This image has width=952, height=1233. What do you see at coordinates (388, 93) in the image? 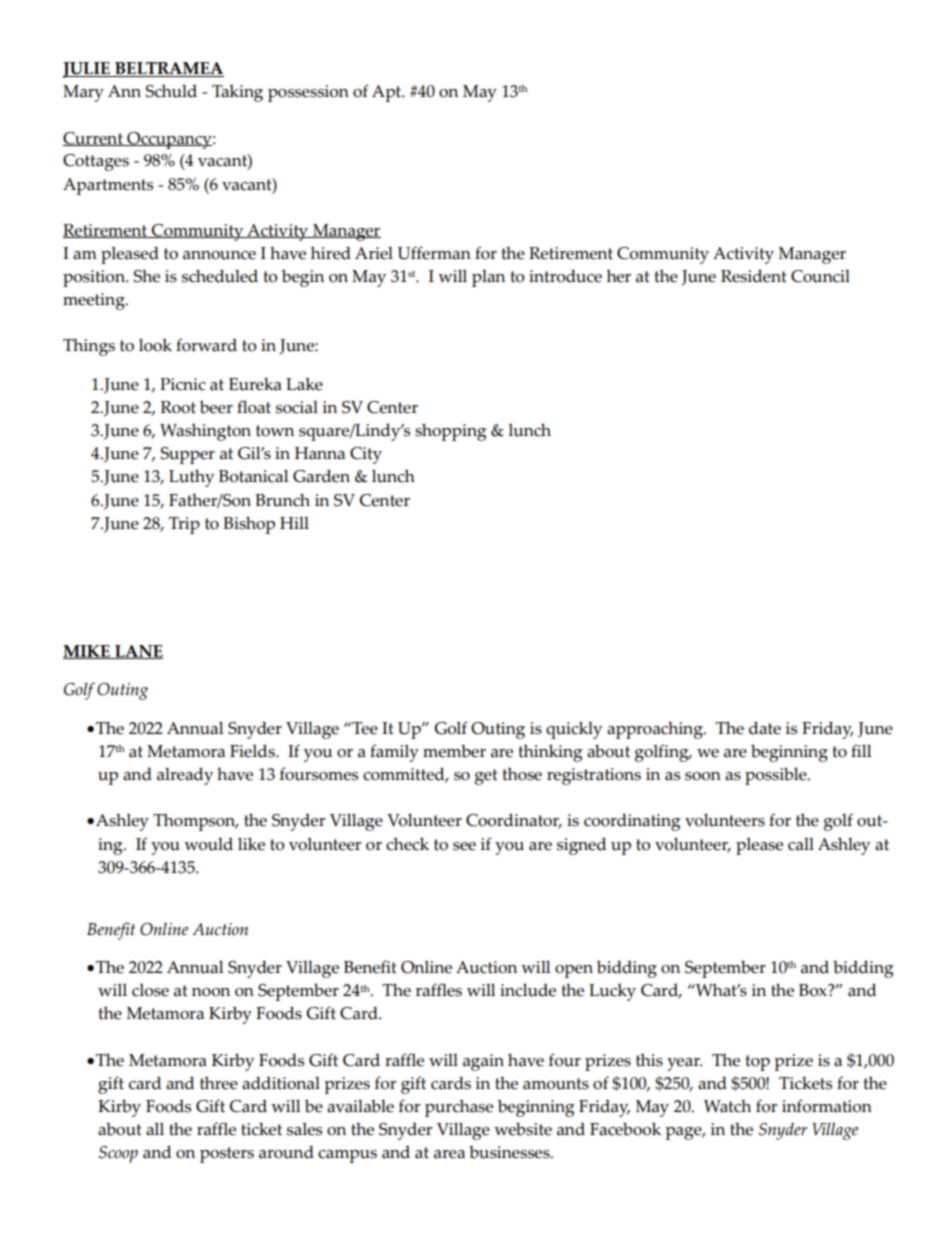
I see `Apt` at bounding box center [388, 93].
